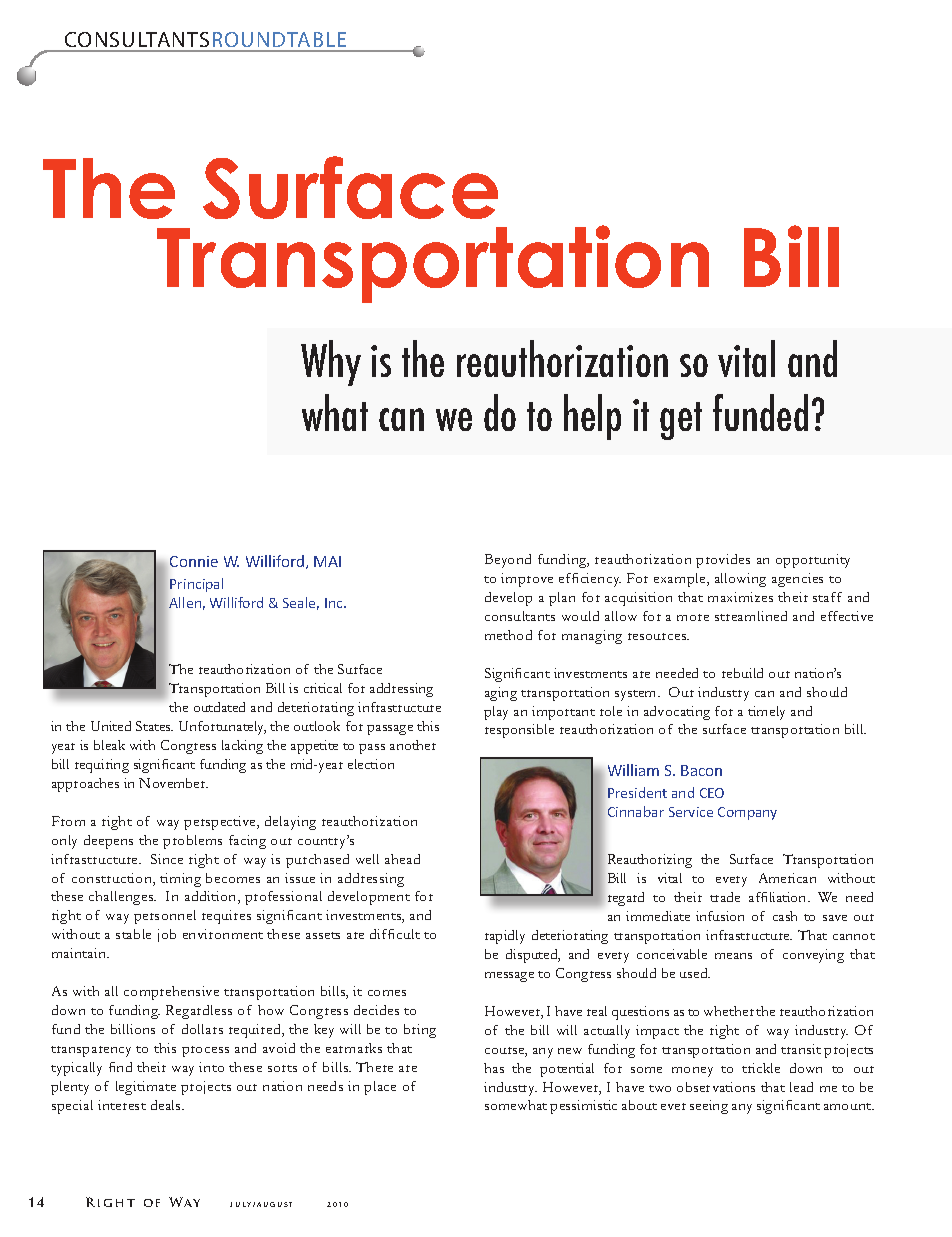  I want to click on legitimate, so click(146, 1088).
